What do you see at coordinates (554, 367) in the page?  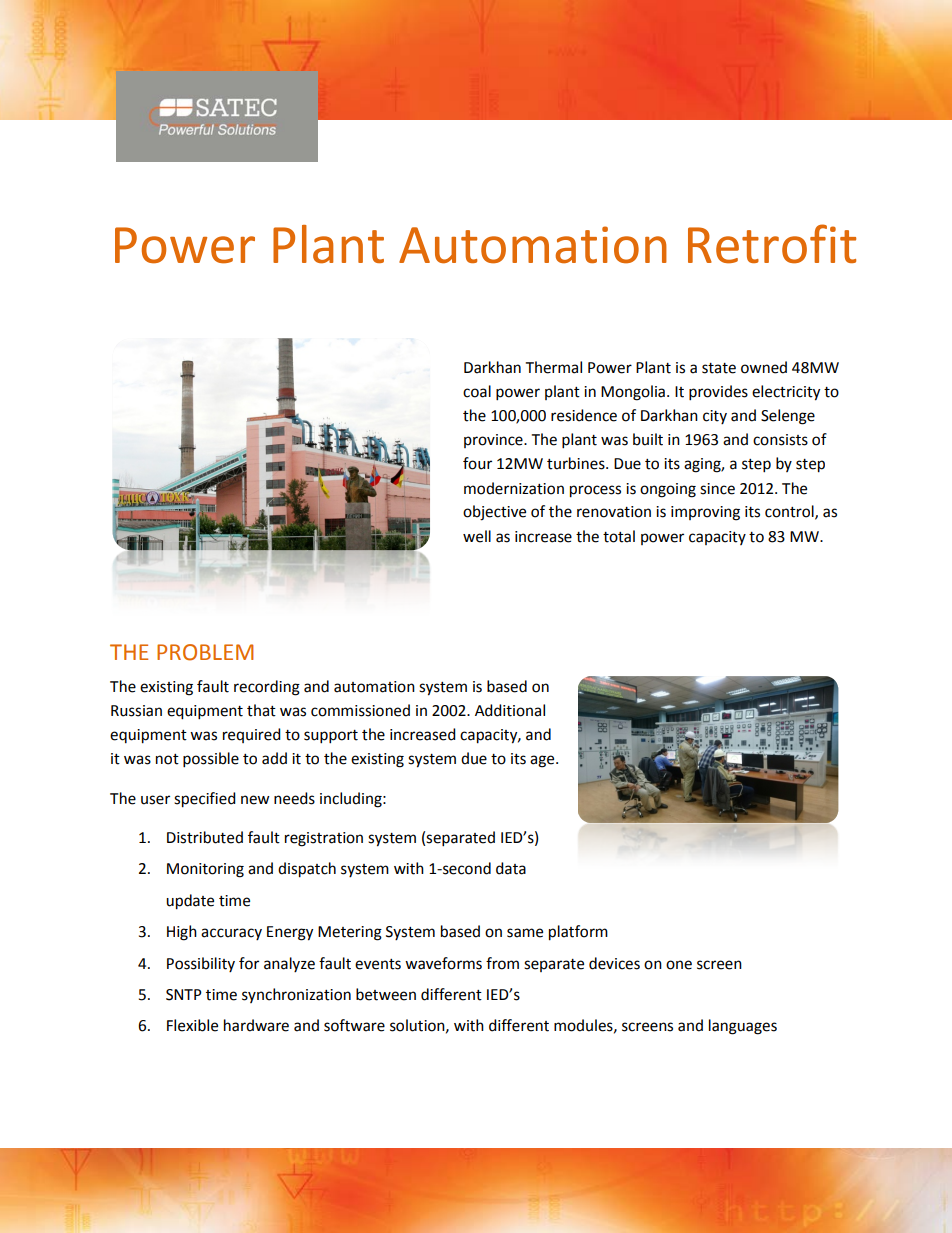 I see `Thermal` at bounding box center [554, 367].
